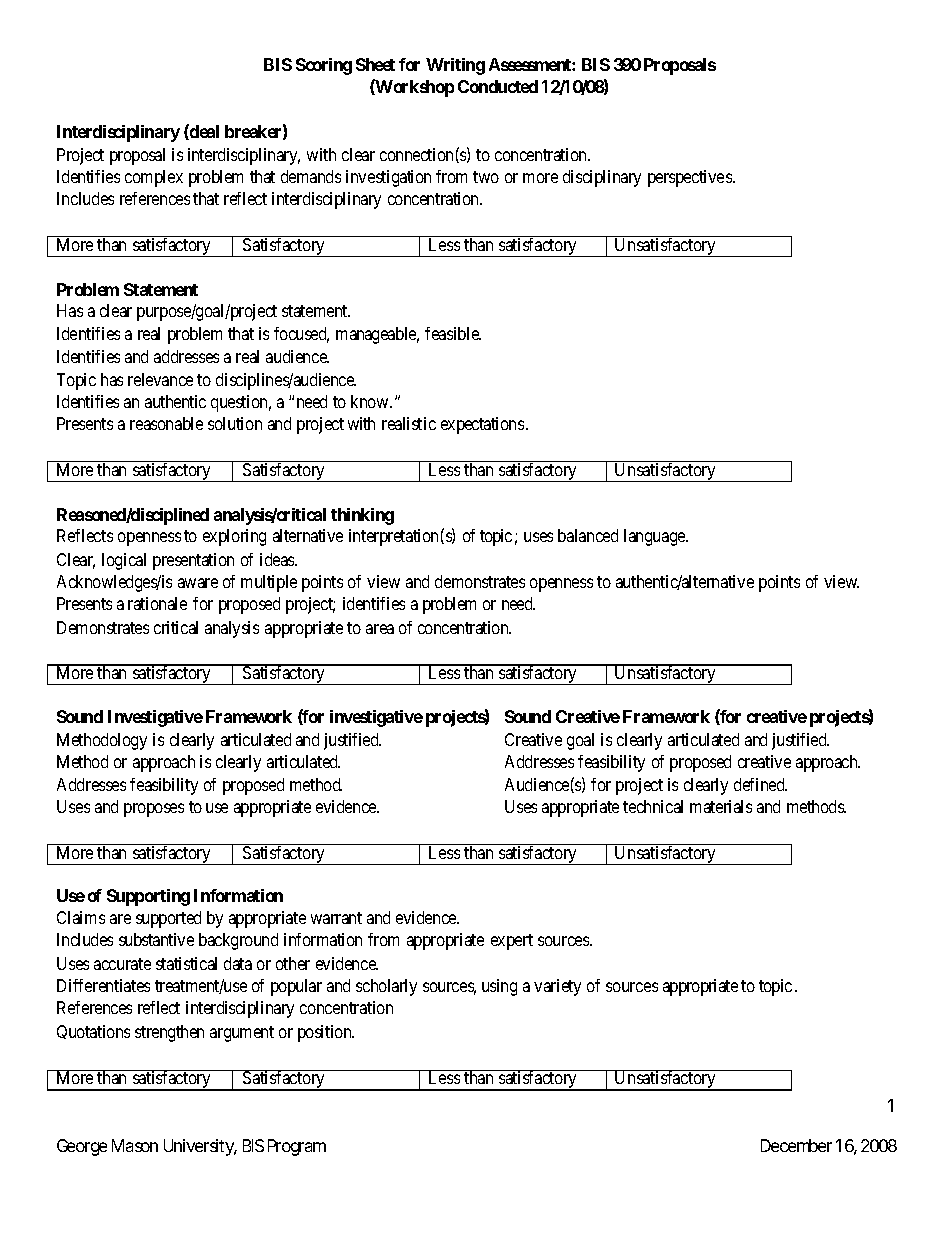  I want to click on complex, so click(154, 178).
